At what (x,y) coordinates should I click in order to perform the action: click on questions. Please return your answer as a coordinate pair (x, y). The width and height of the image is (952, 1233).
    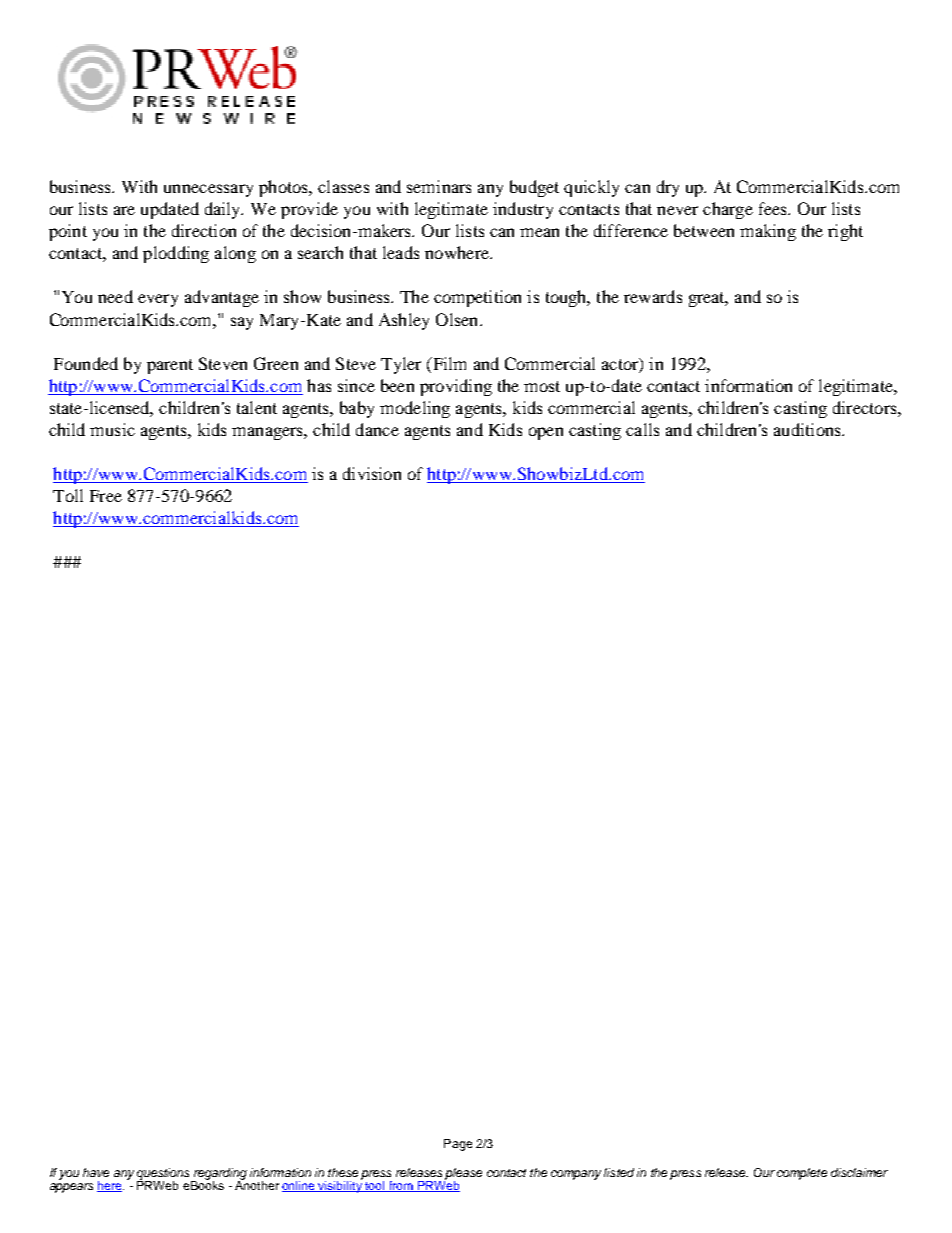
    Looking at the image, I should click on (164, 1175).
